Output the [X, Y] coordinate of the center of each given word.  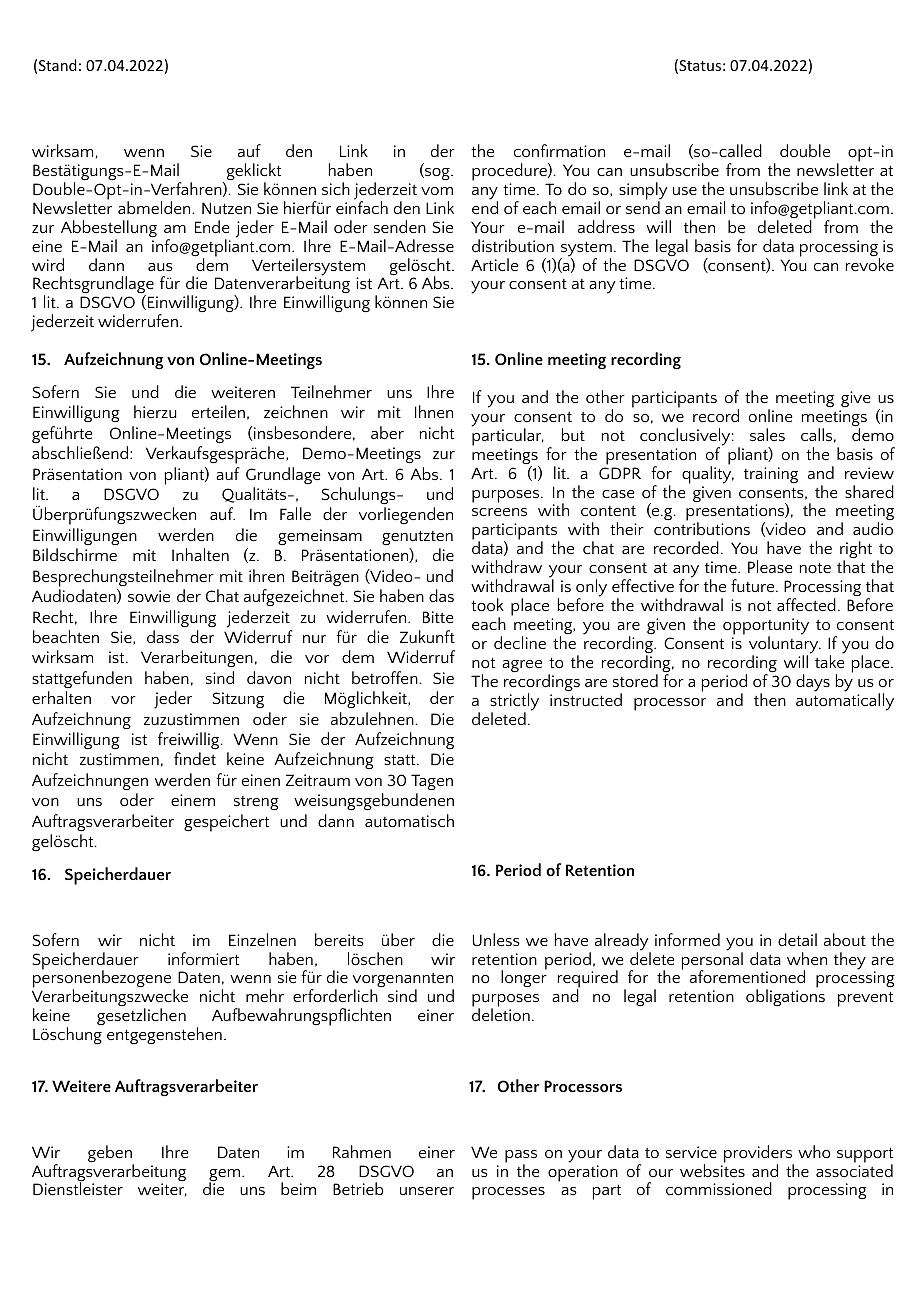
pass [521, 1157]
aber [387, 432]
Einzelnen [262, 939]
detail [797, 939]
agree [522, 666]
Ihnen [434, 411]
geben [111, 1155]
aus [160, 267]
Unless [496, 939]
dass [163, 636]
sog [437, 174]
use [685, 191]
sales [767, 434]
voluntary [785, 645]
